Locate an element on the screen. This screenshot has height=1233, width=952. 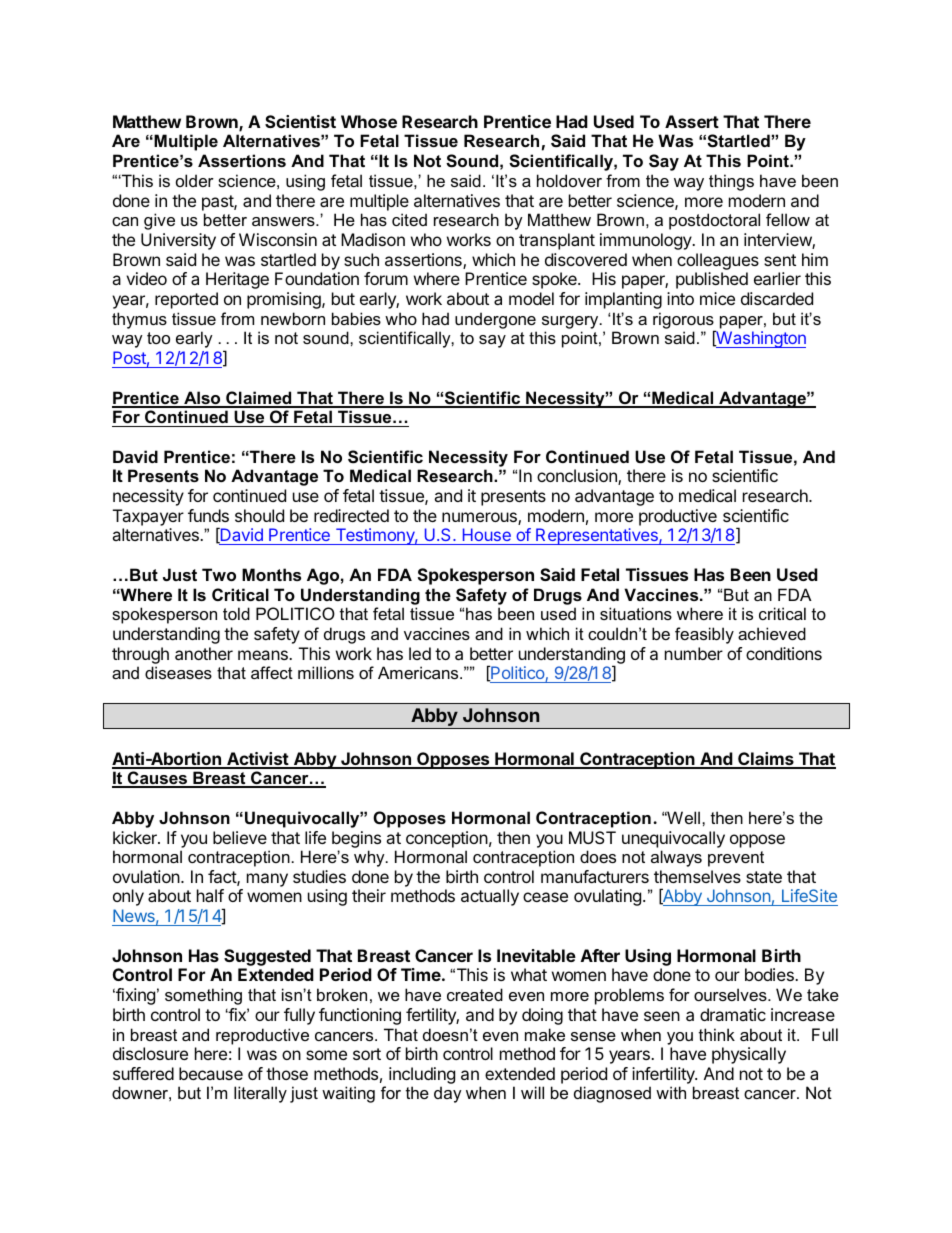
things is located at coordinates (731, 182).
